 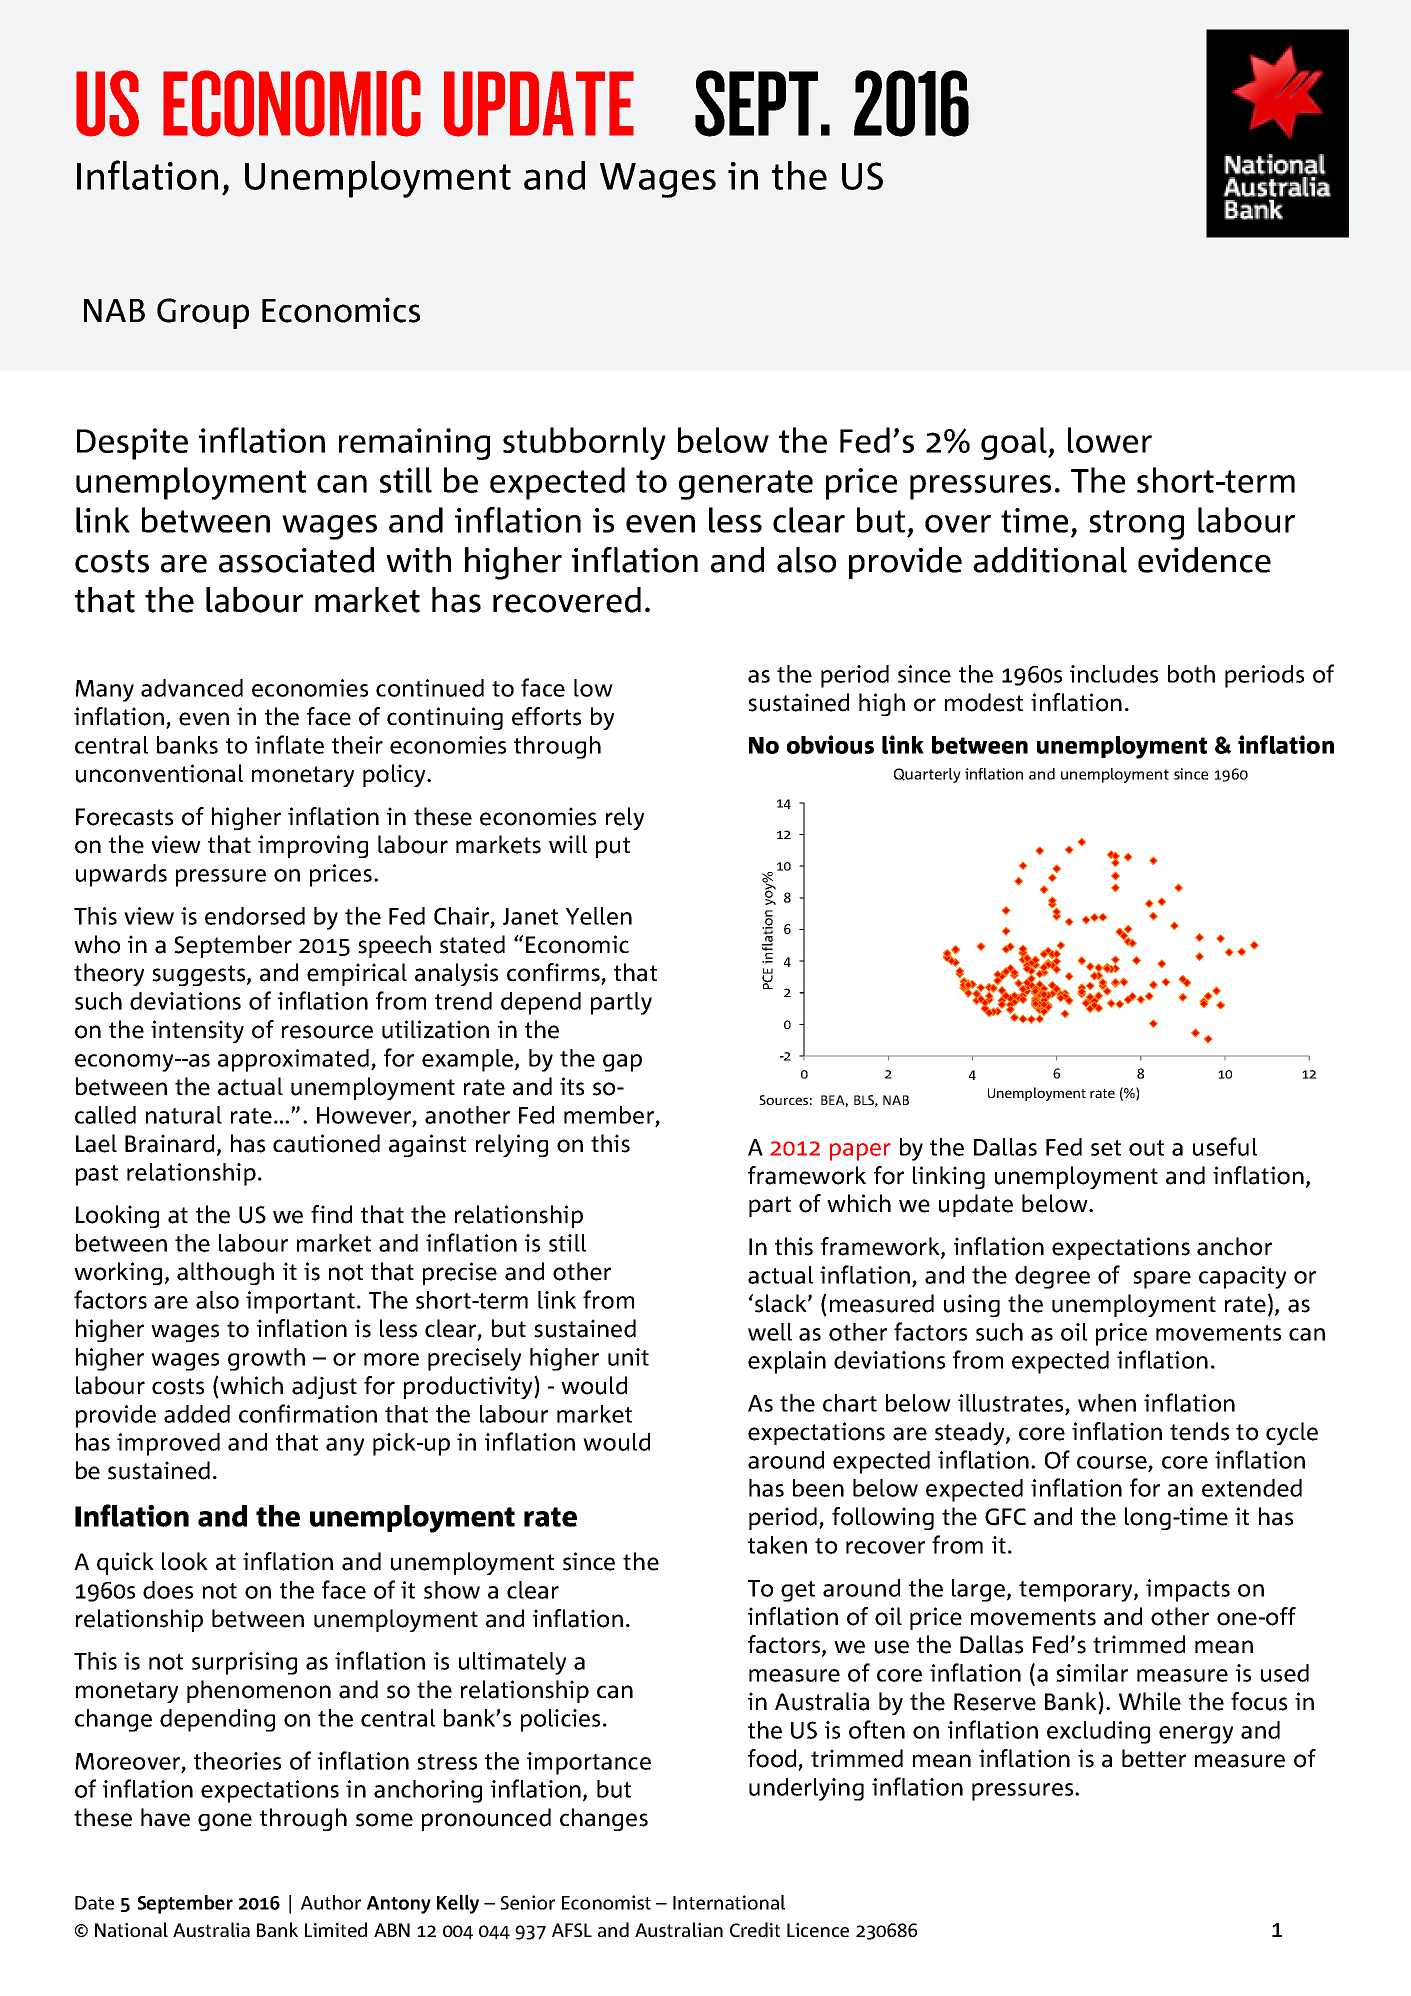 What do you see at coordinates (1110, 440) in the screenshot?
I see `lower` at bounding box center [1110, 440].
